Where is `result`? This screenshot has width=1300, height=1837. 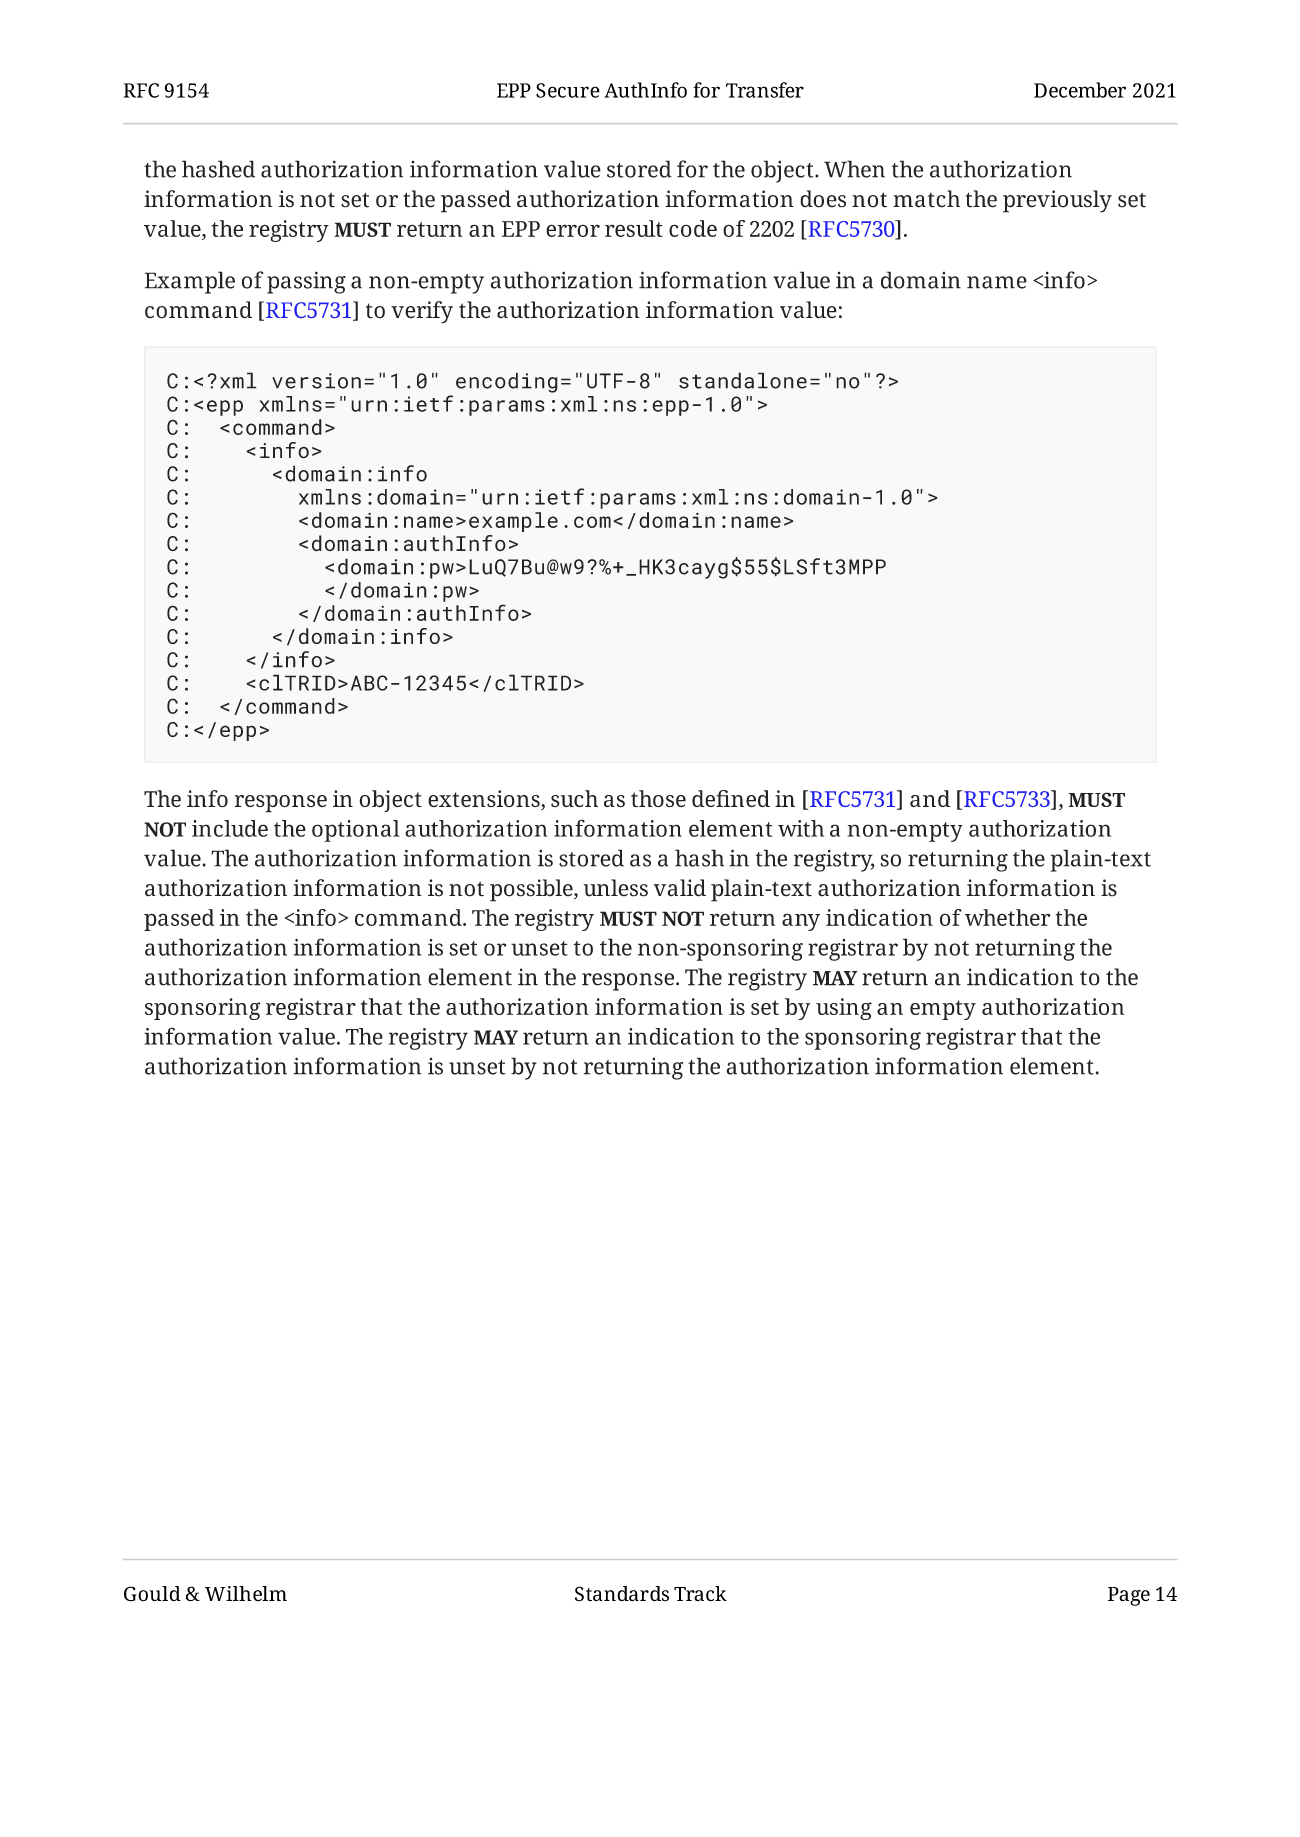 result is located at coordinates (634, 228).
